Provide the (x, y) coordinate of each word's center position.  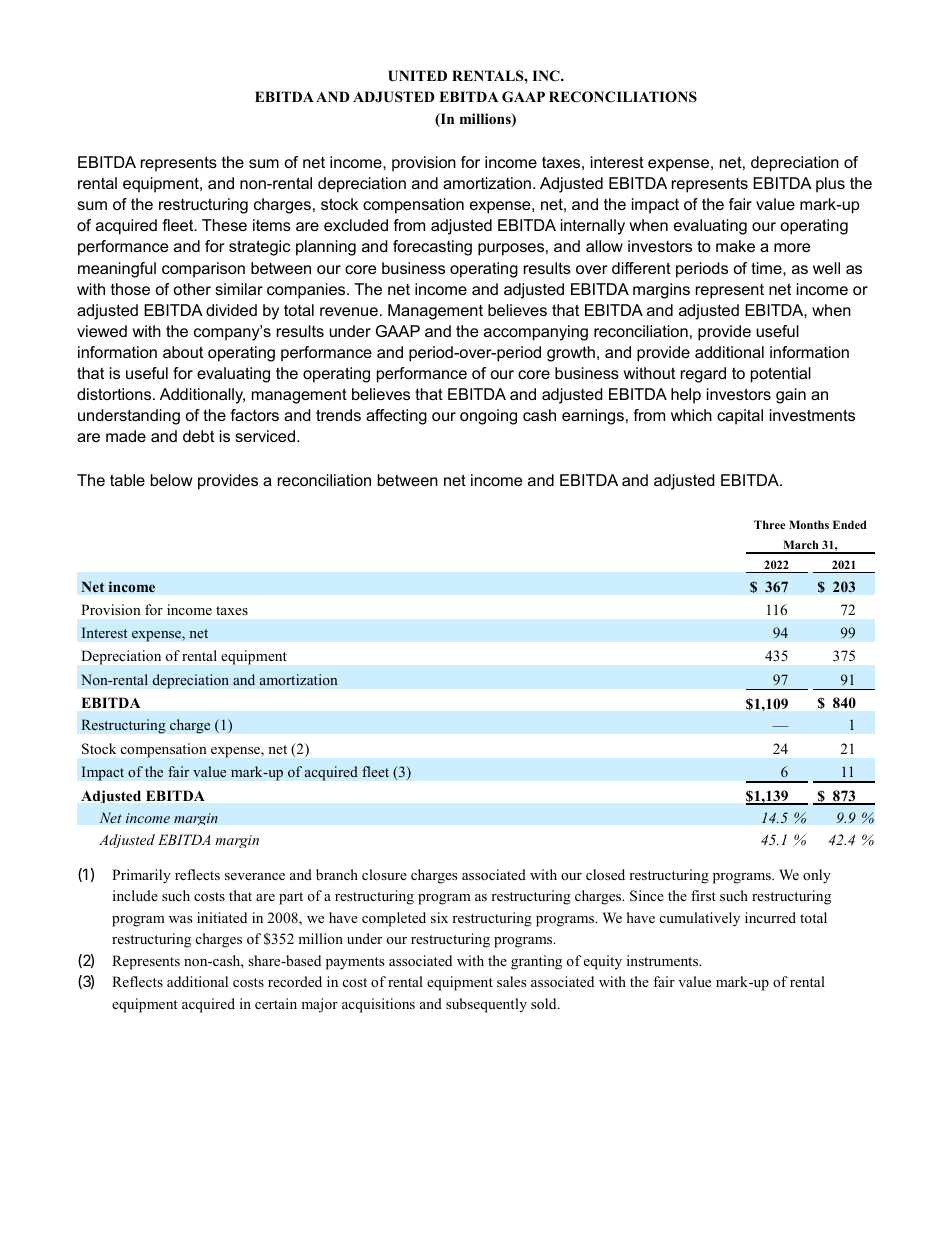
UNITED (417, 76)
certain (276, 1003)
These (224, 225)
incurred (770, 917)
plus (830, 185)
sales (511, 981)
